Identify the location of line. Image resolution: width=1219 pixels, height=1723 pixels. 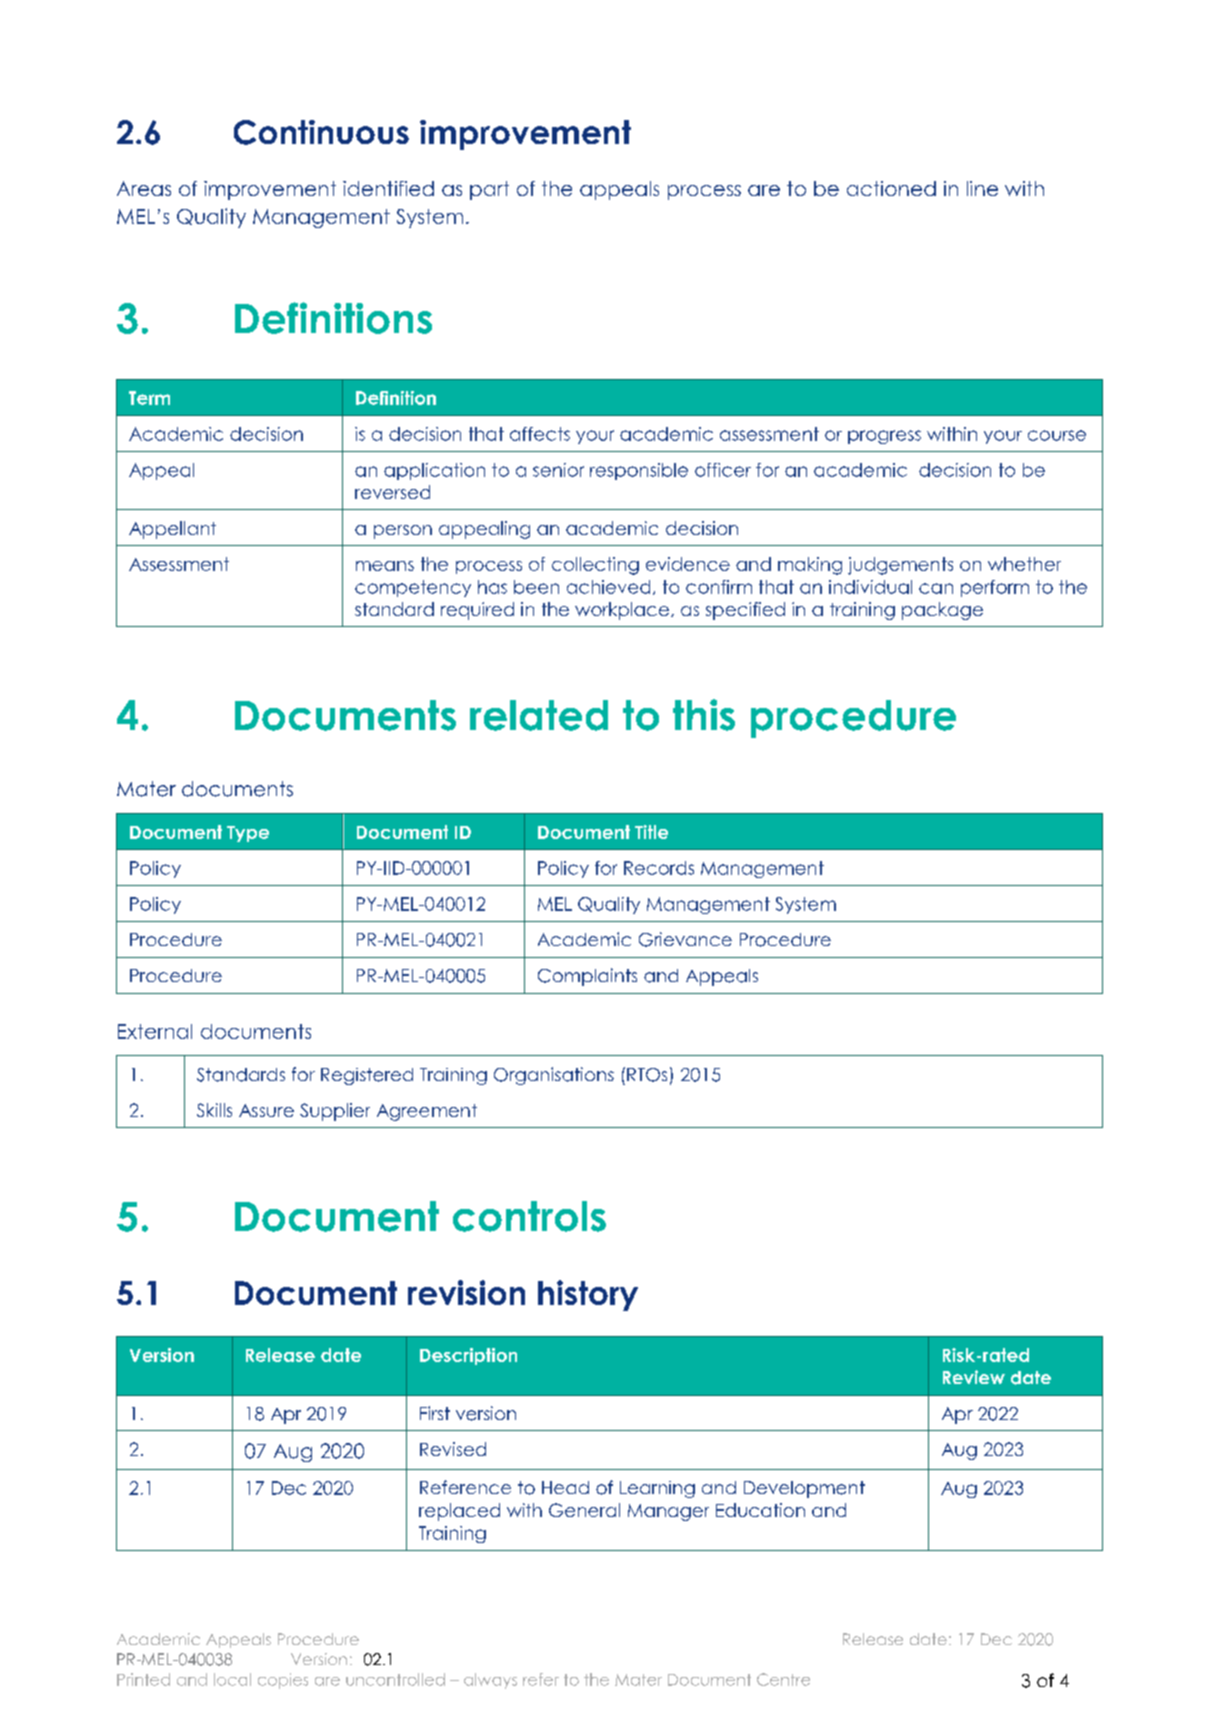
(982, 188).
